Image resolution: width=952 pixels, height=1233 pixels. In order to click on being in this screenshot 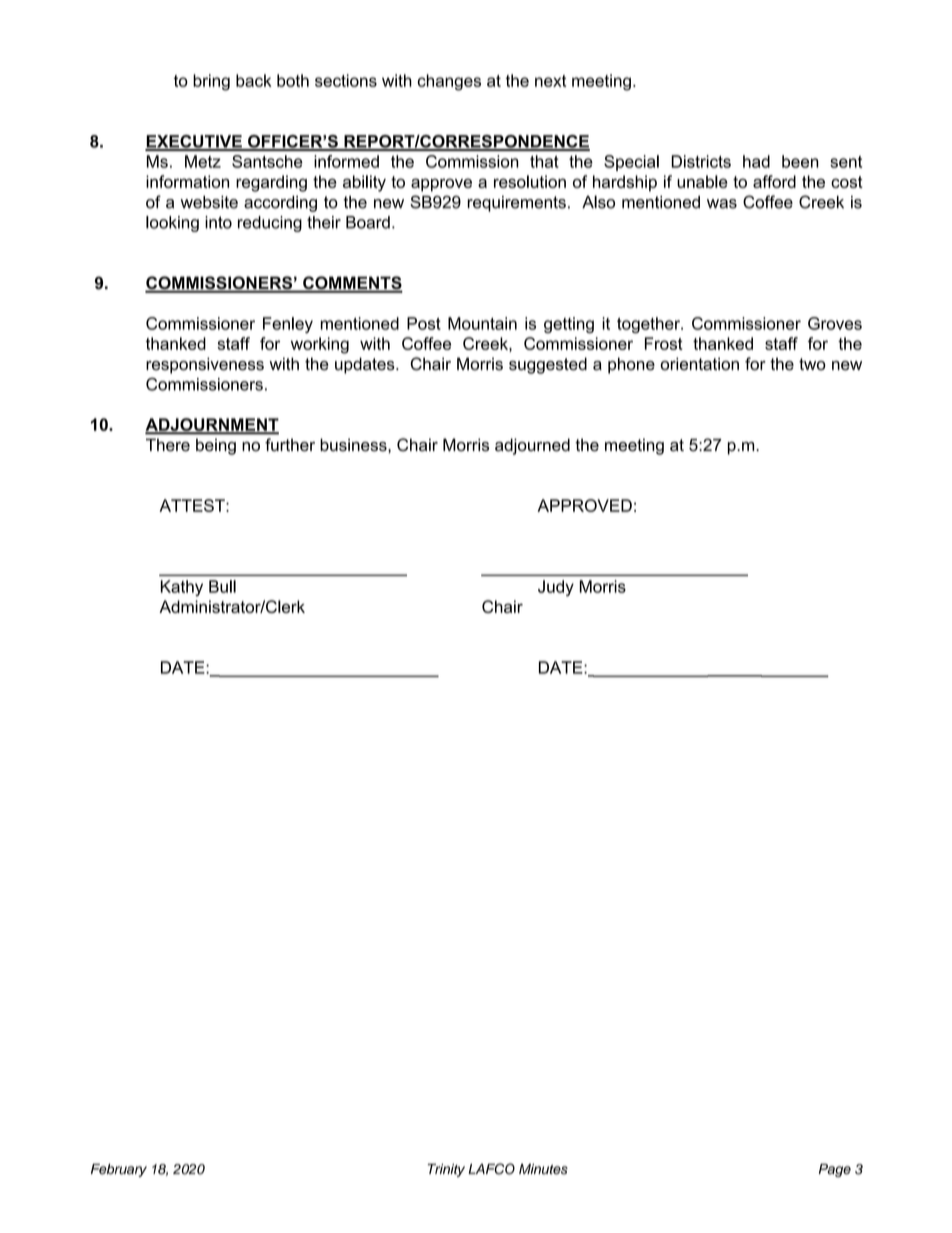, I will do `click(216, 446)`.
